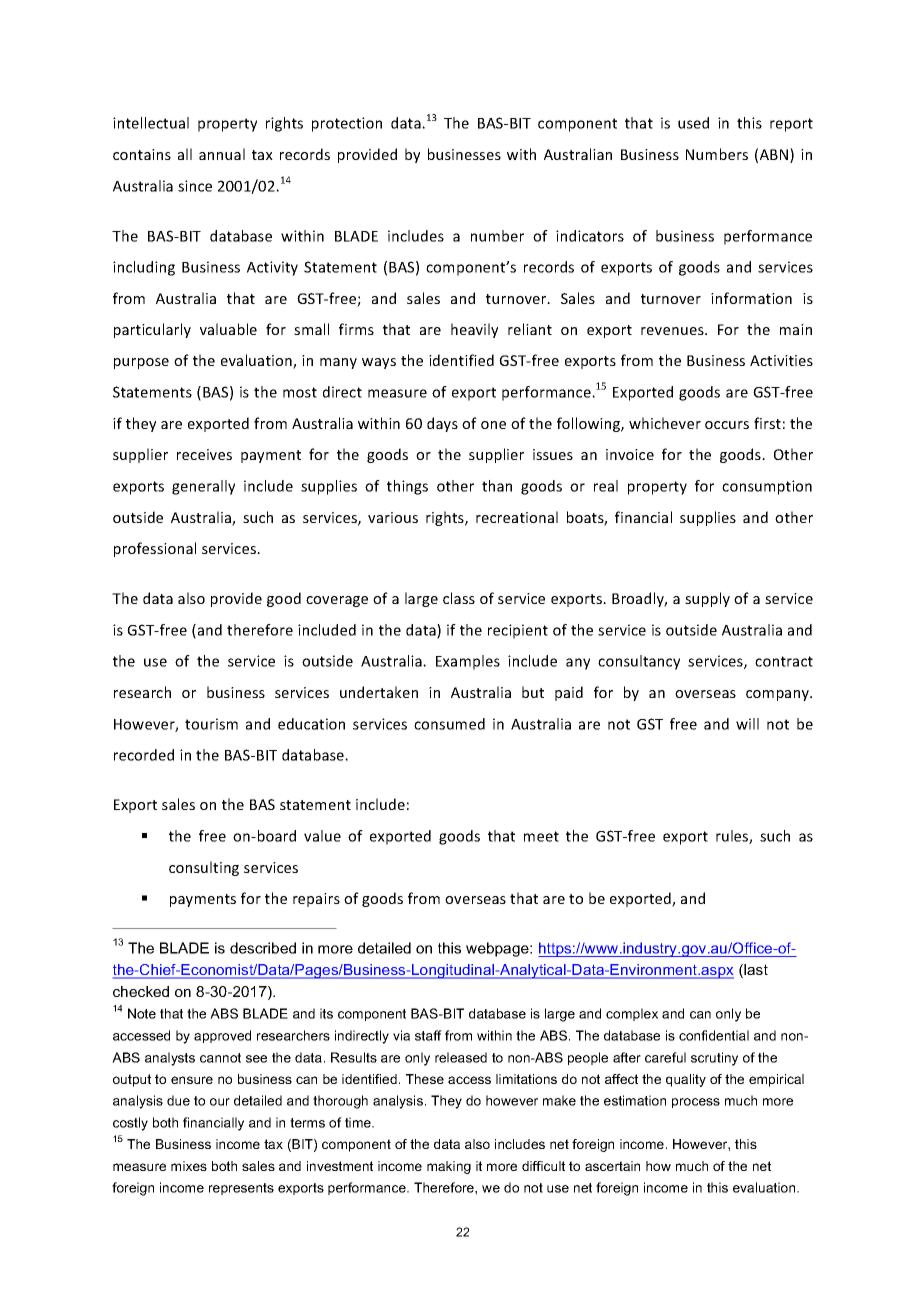 The height and width of the image is (1308, 924). What do you see at coordinates (222, 154) in the image?
I see `annual` at bounding box center [222, 154].
